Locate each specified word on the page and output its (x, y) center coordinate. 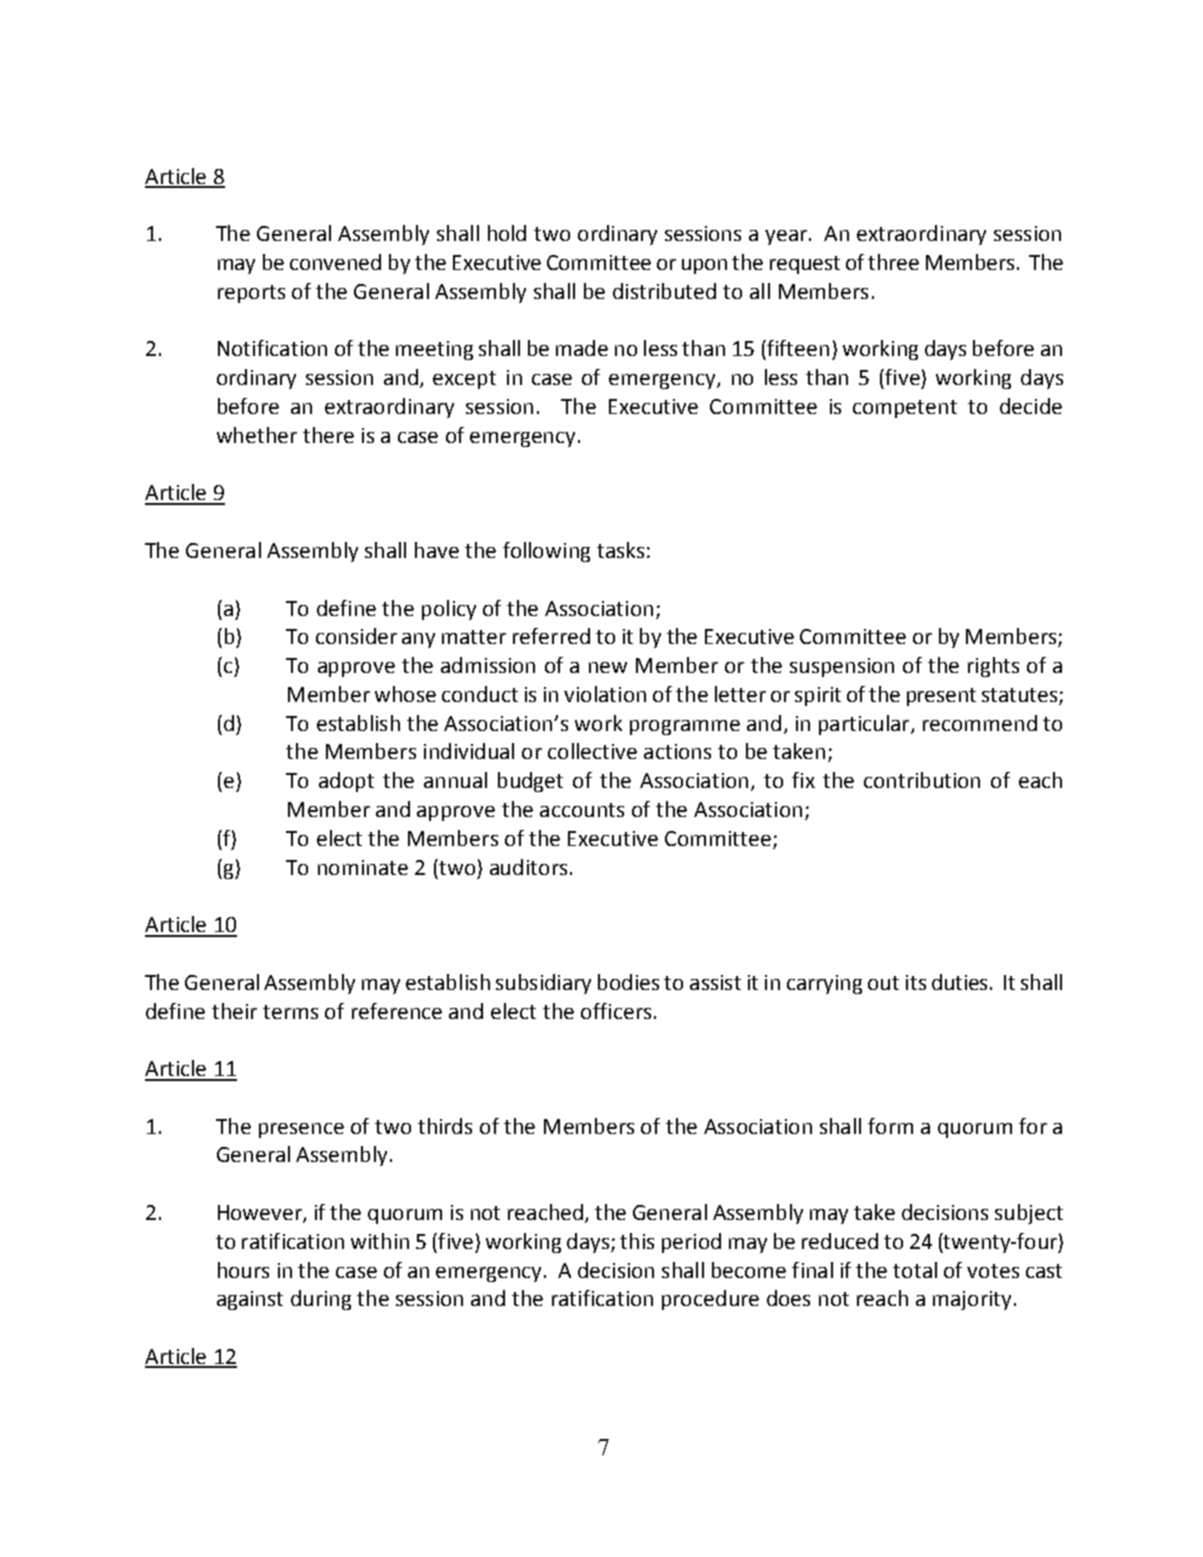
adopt (346, 782)
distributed (664, 291)
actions (677, 751)
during (321, 1300)
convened (335, 262)
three (893, 262)
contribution (922, 780)
